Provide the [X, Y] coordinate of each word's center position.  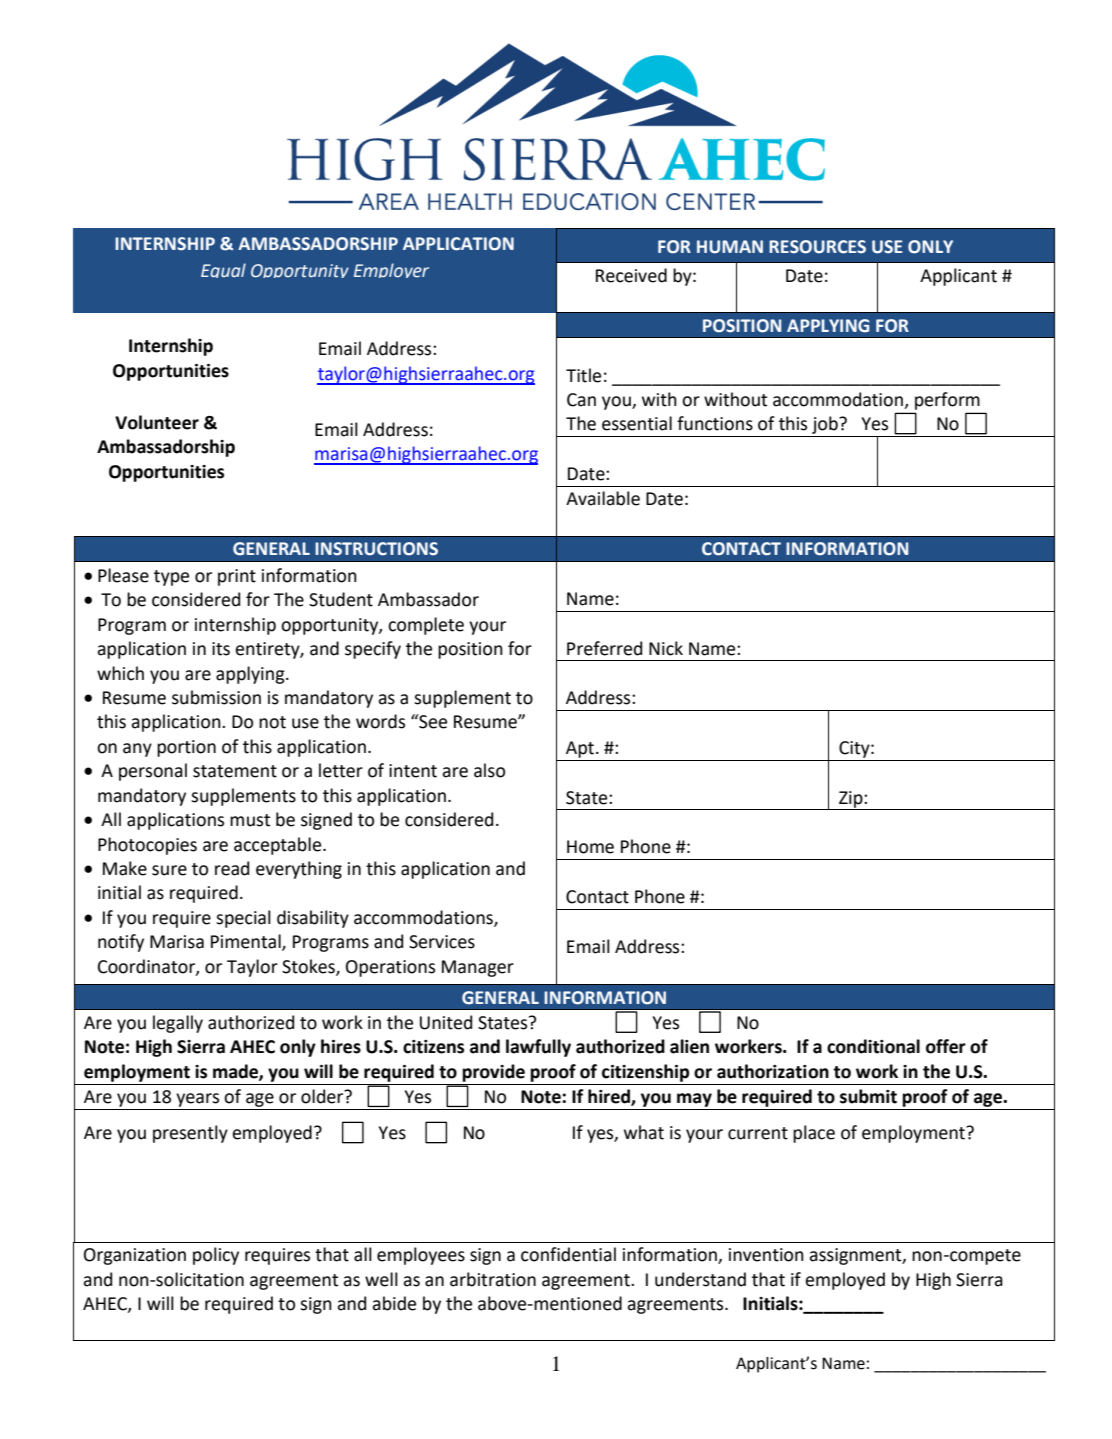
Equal [223, 270]
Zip [851, 800]
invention [766, 1255]
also [489, 770]
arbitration [493, 1279]
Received [631, 275]
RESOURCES [817, 247]
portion [186, 748]
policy [216, 1256]
